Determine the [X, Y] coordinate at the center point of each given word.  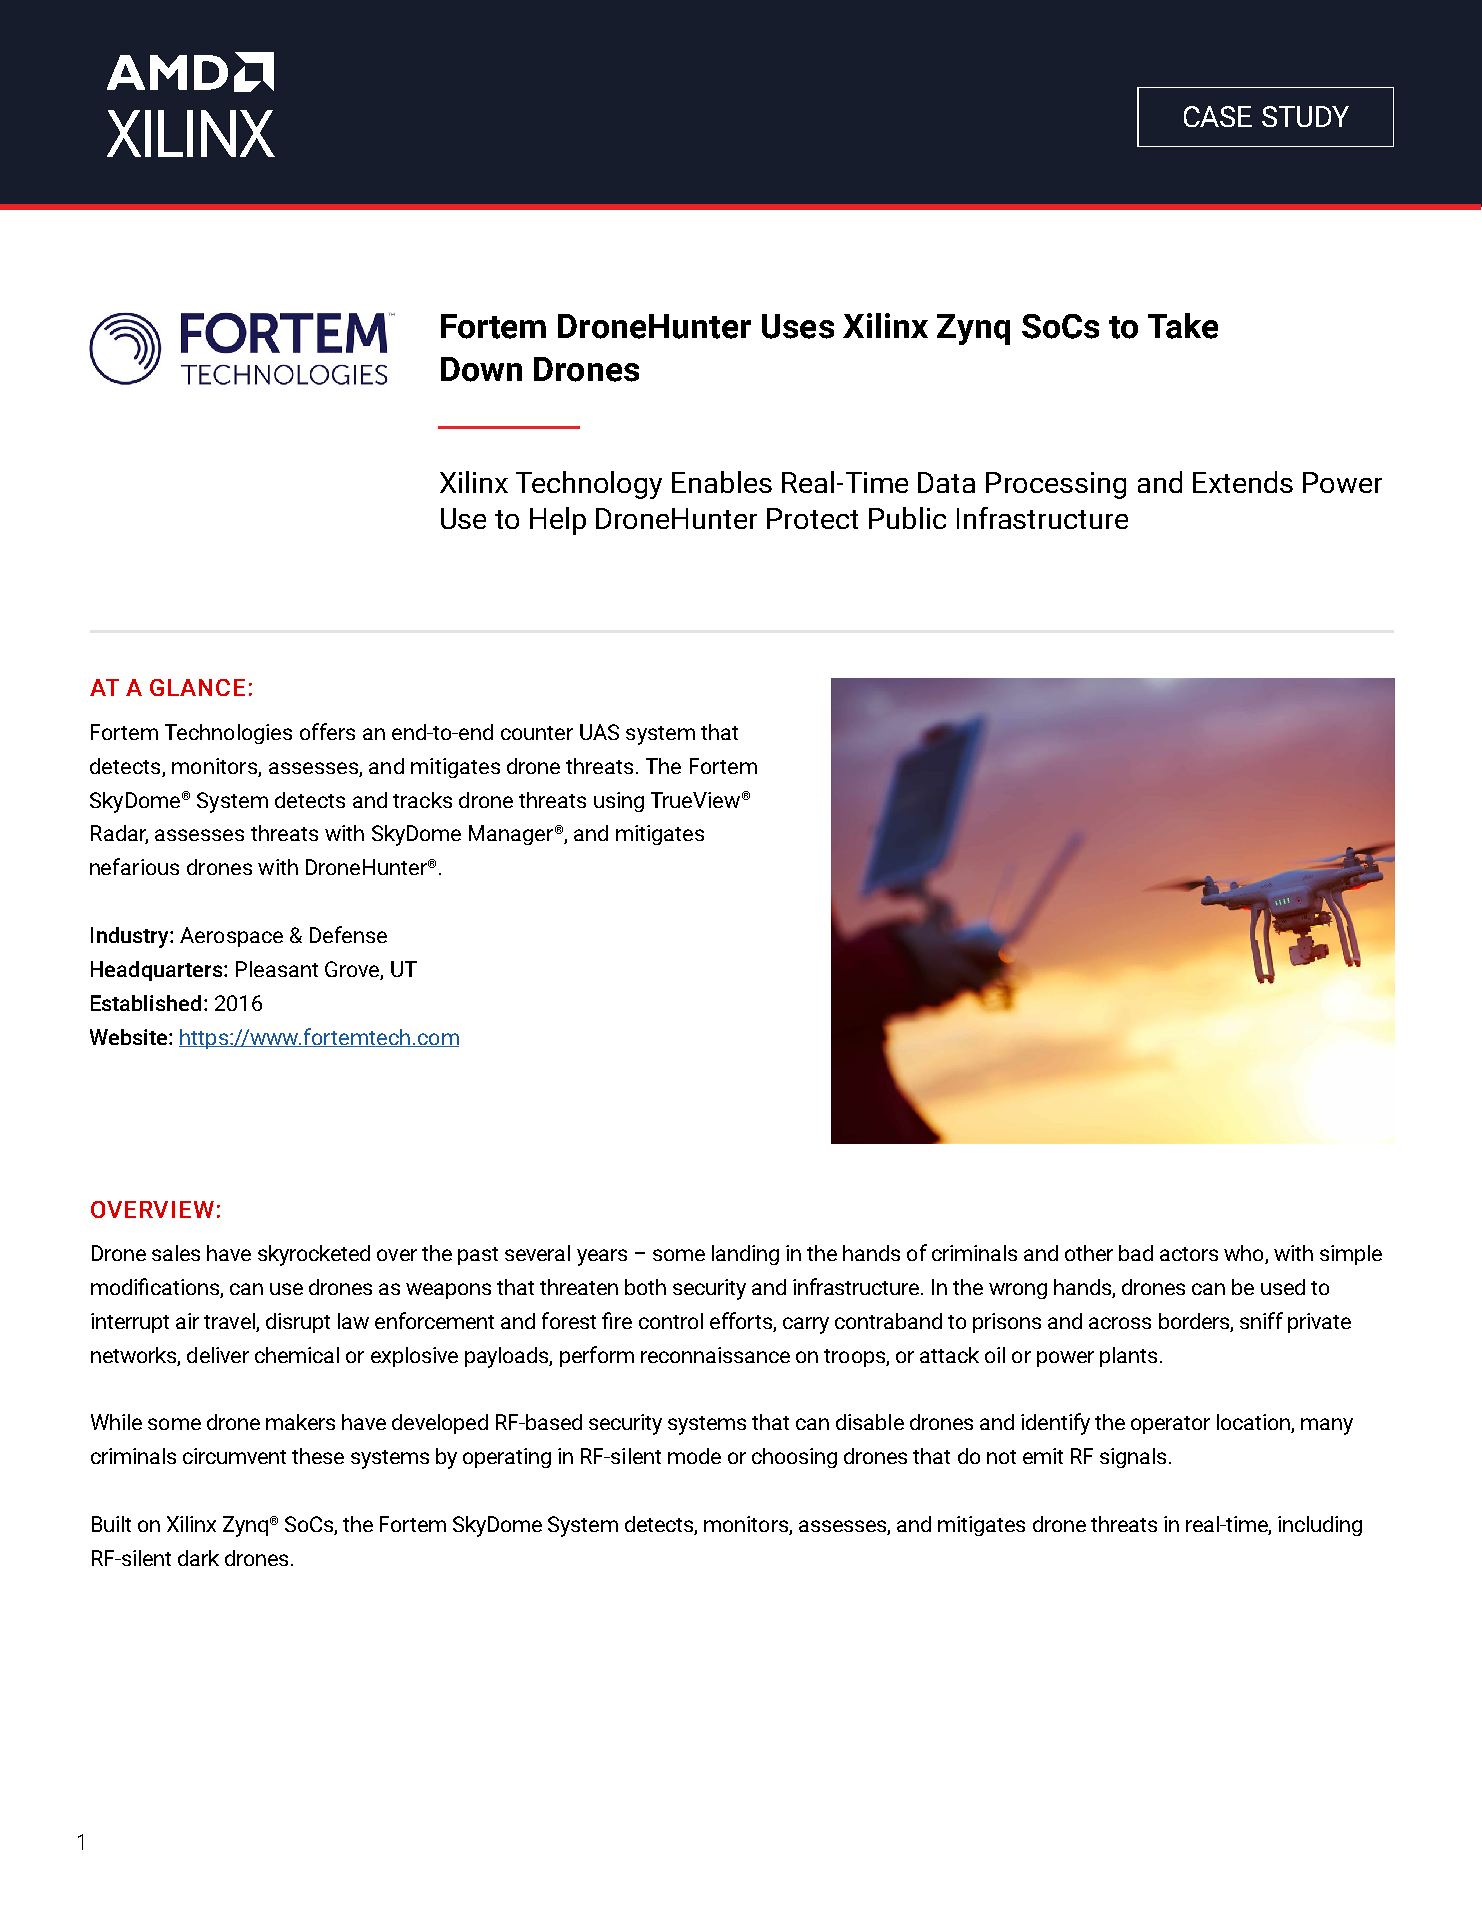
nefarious [134, 866]
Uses [798, 326]
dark [198, 1558]
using [619, 802]
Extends [1243, 482]
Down [481, 369]
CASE [1218, 116]
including [1320, 1526]
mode [694, 1456]
